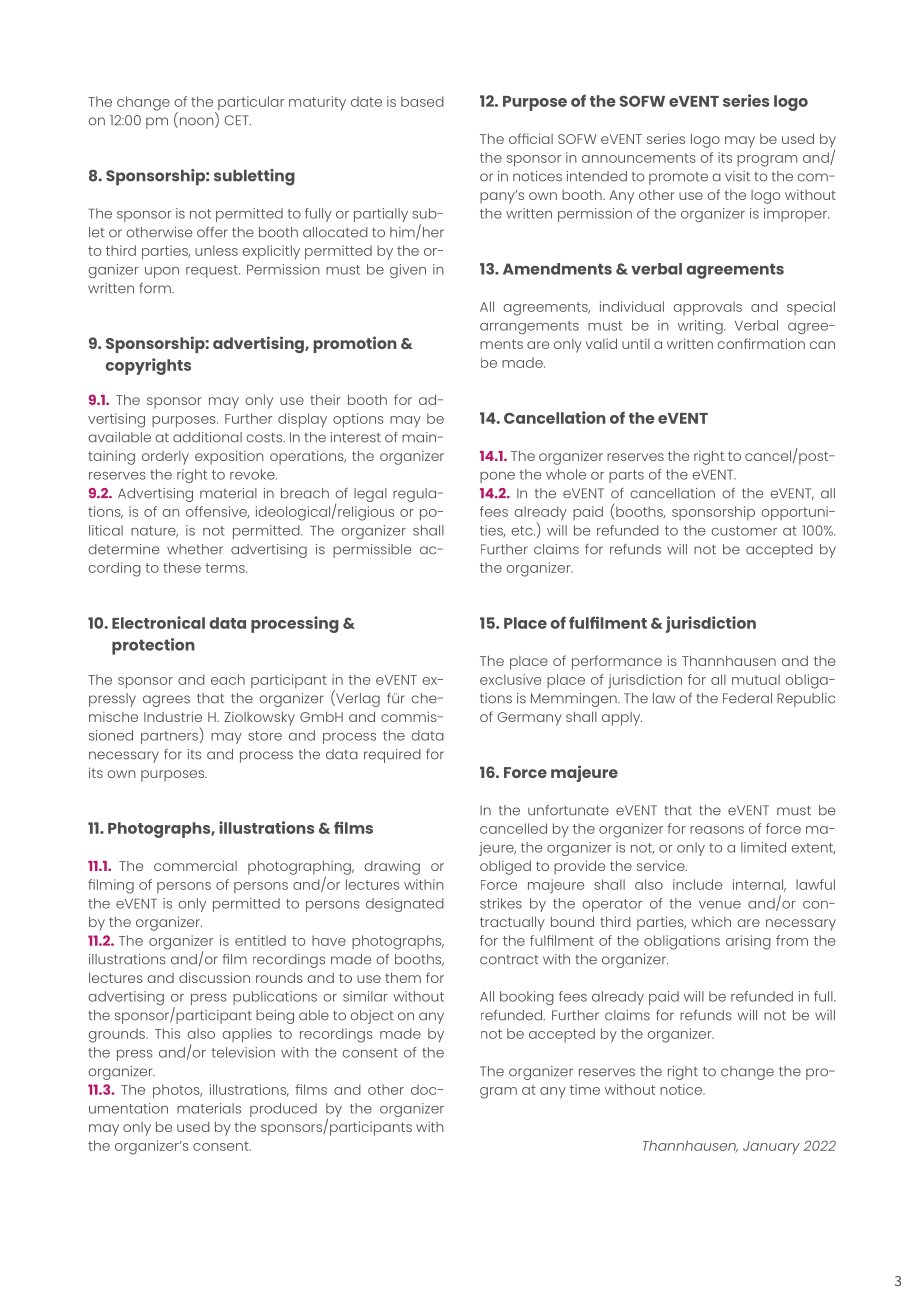 This screenshot has height=1308, width=924. I want to click on time, so click(585, 1089).
